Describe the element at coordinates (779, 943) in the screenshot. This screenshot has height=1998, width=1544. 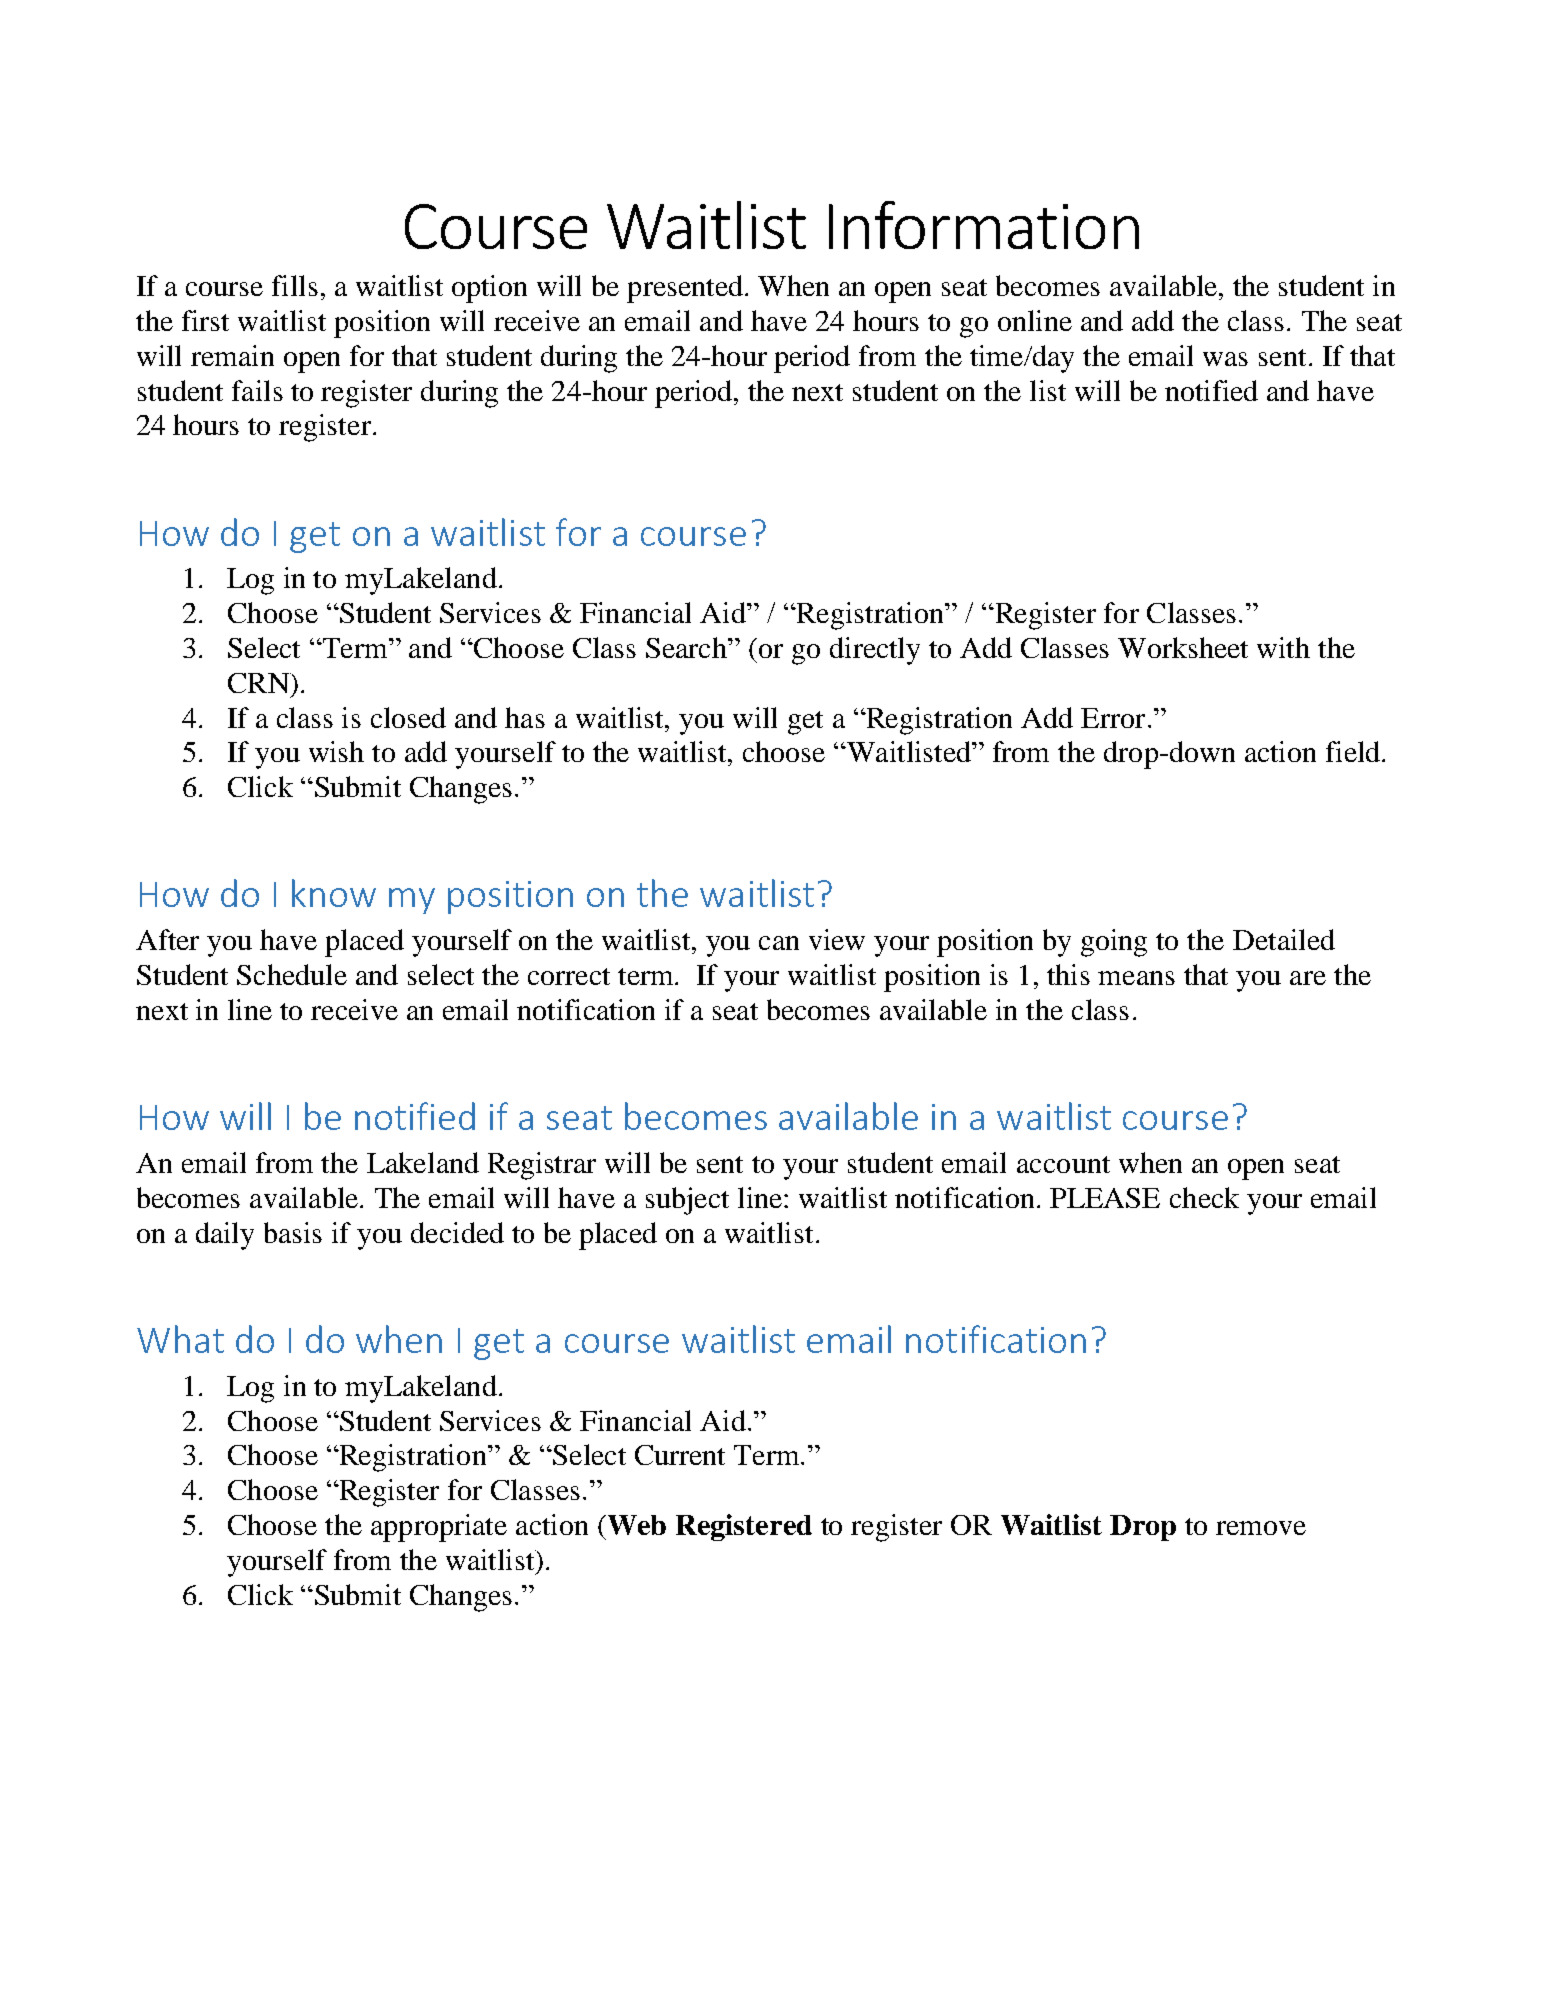
I see `can` at that location.
